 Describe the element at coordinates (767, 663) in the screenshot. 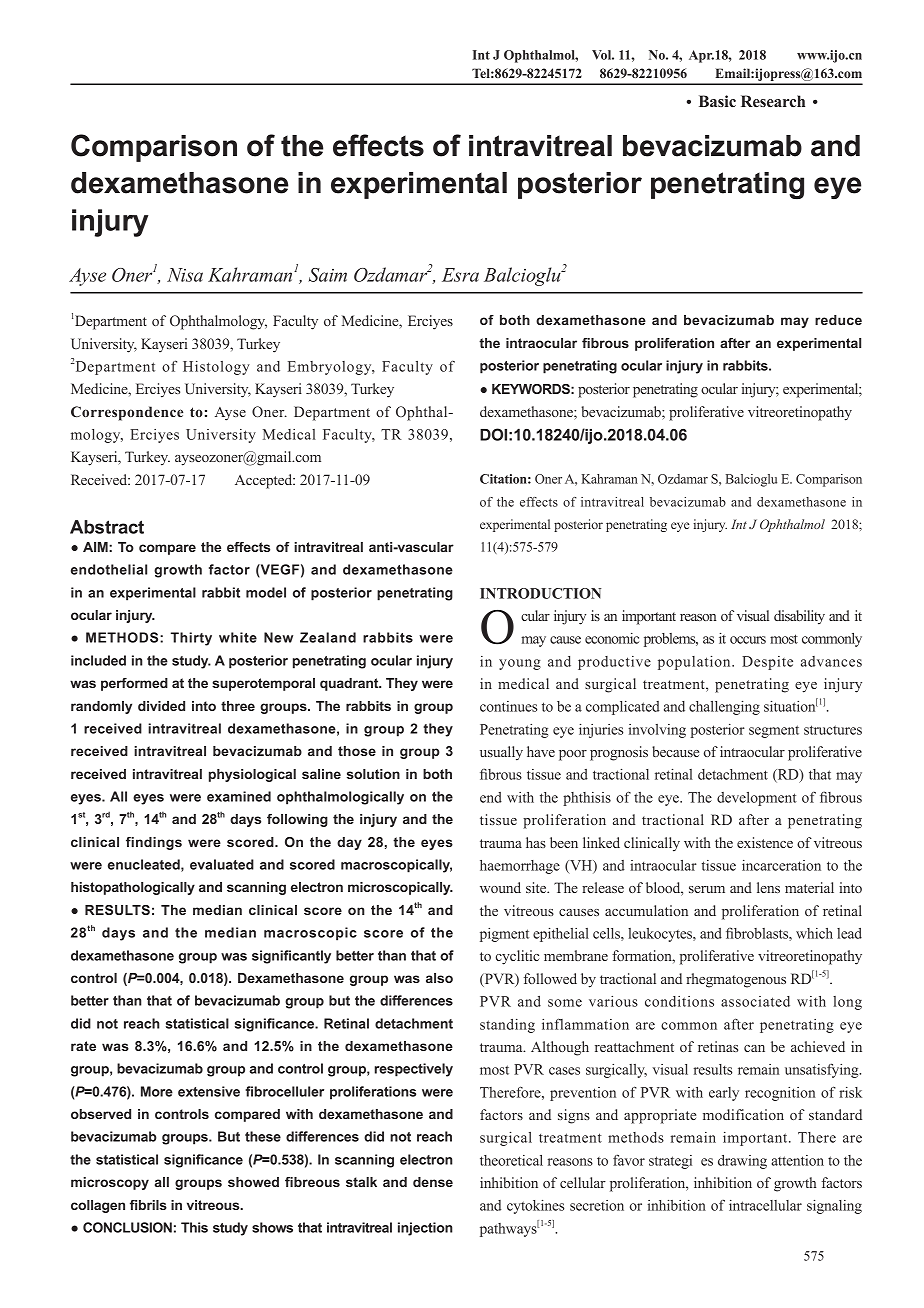

I see `Despite` at that location.
